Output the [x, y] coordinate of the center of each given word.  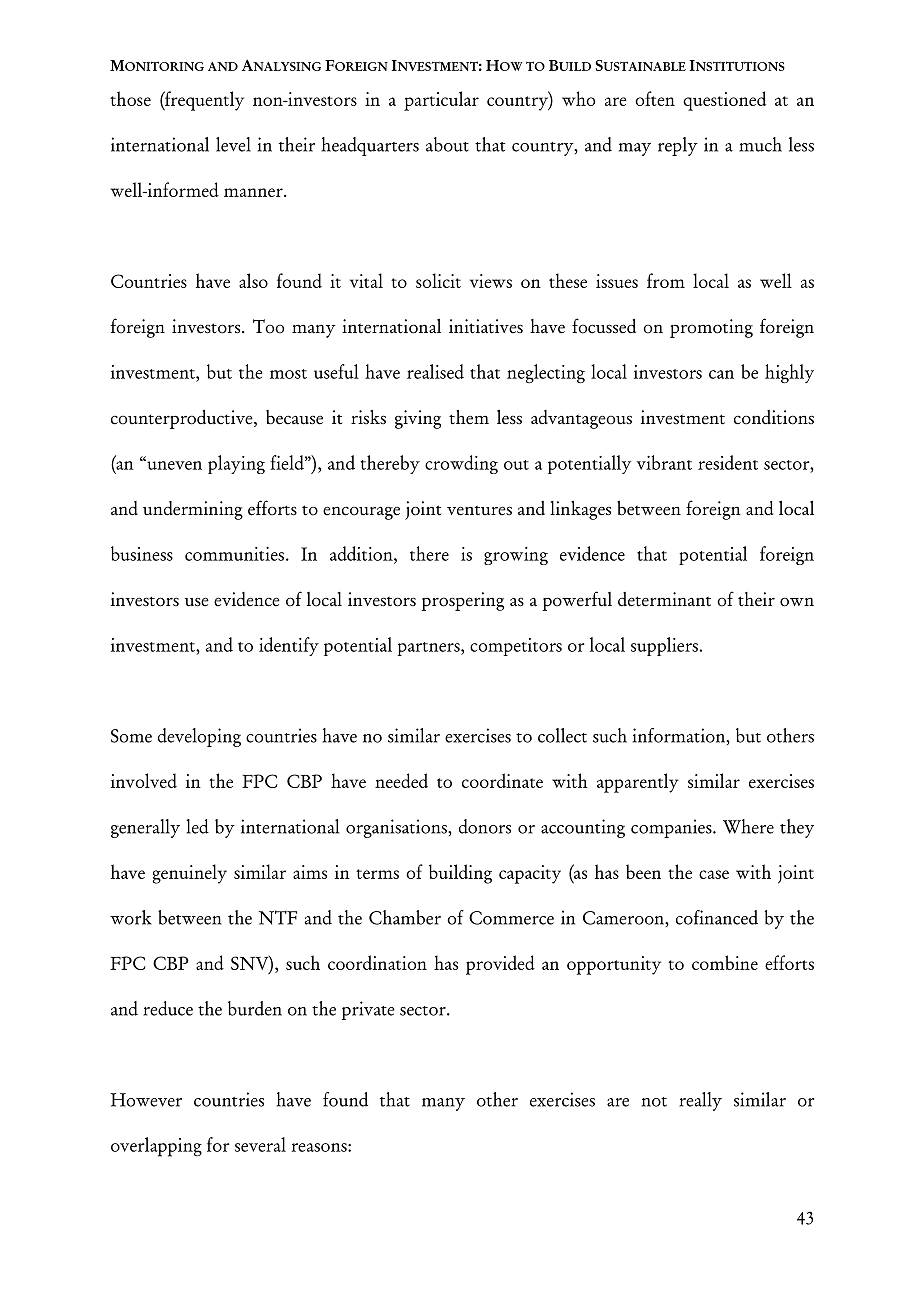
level [233, 144]
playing [236, 464]
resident [728, 462]
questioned [724, 101]
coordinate [502, 780]
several [260, 1144]
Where [748, 826]
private [368, 1010]
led [197, 826]
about [447, 144]
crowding [461, 464]
